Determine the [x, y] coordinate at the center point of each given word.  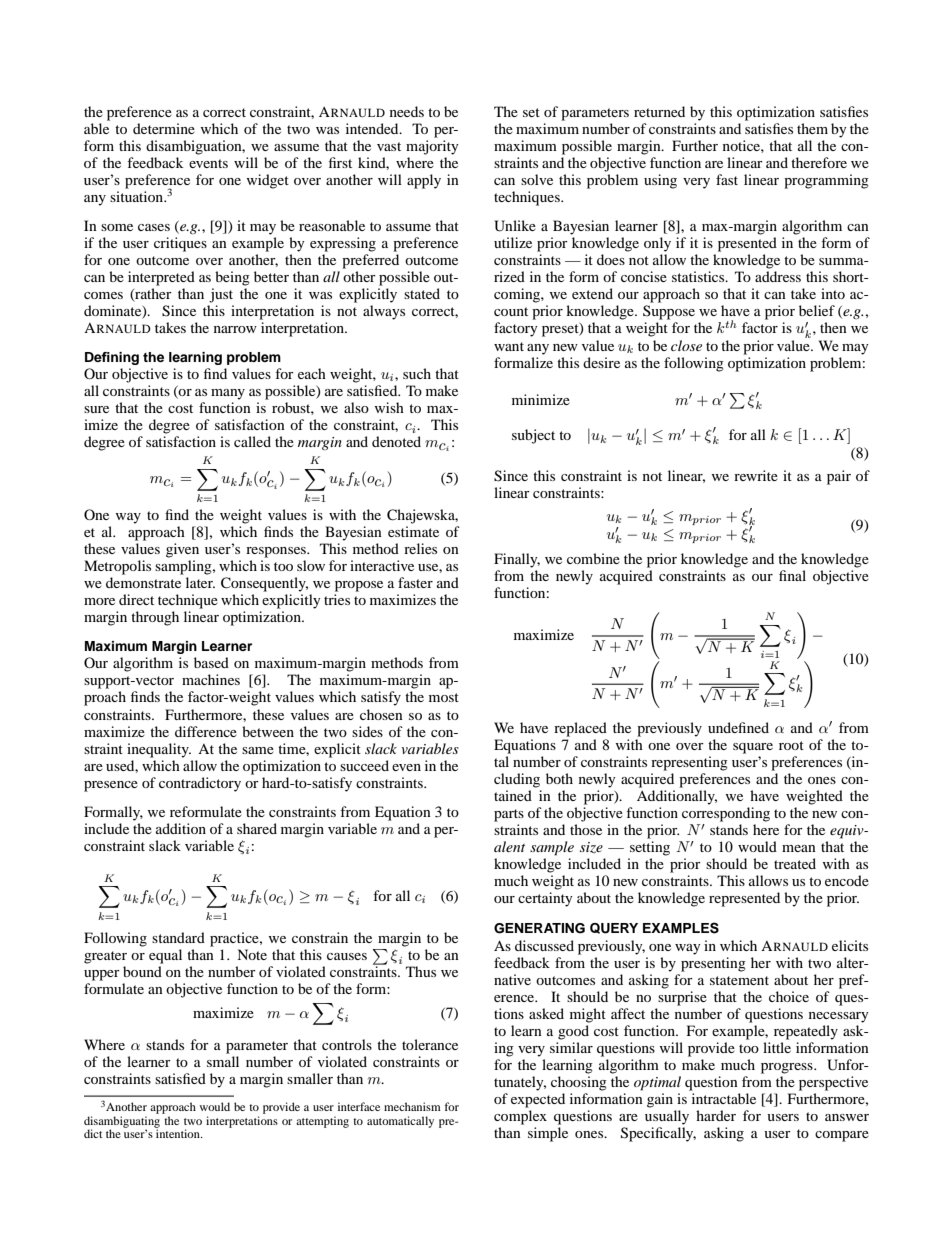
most [444, 697]
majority [432, 147]
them [812, 128]
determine [164, 128]
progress [788, 1068]
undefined [738, 727]
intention [178, 1132]
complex [520, 1117]
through [155, 618]
